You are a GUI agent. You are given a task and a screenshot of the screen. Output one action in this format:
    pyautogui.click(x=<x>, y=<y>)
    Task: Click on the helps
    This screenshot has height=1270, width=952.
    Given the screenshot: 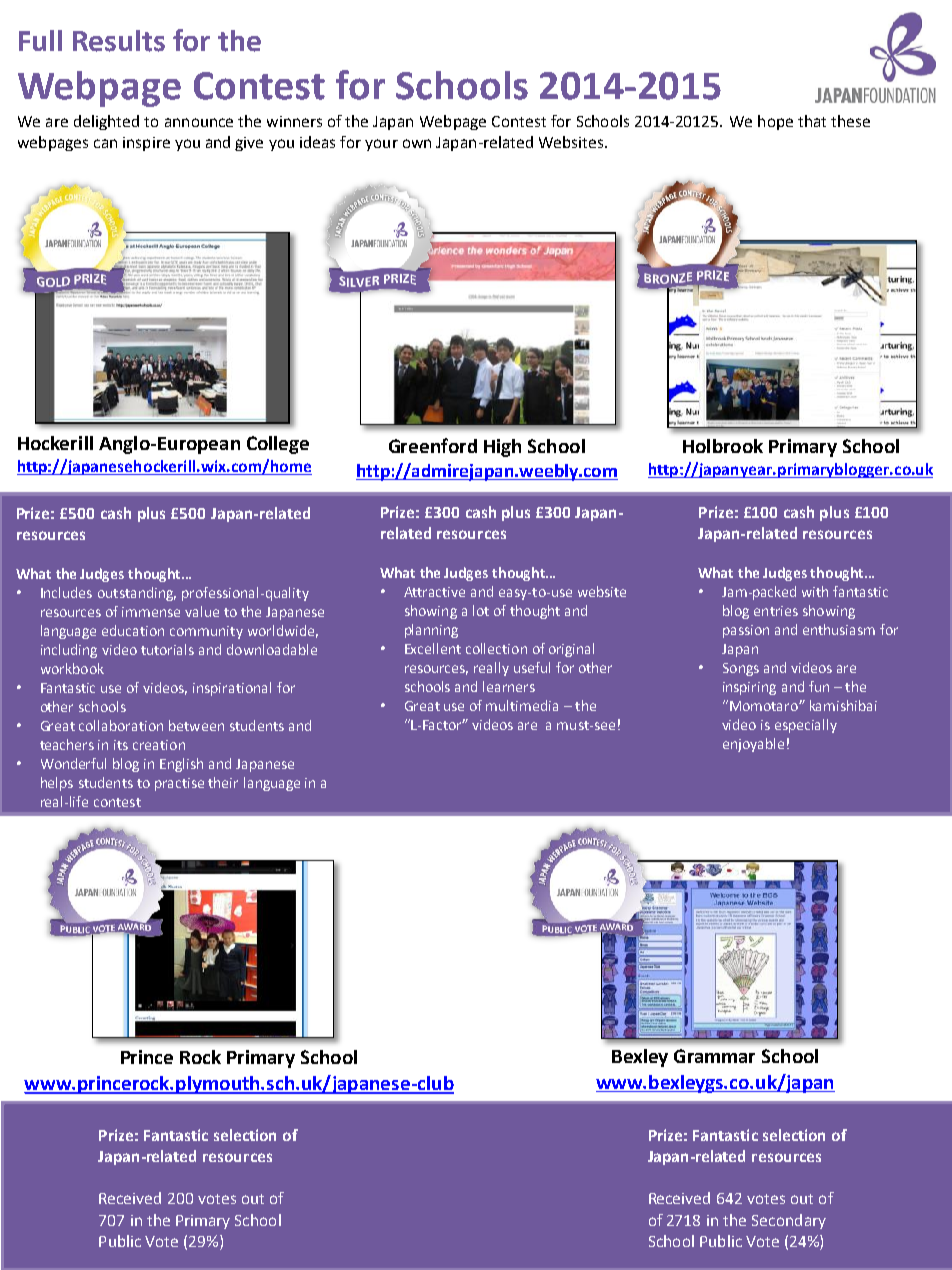 What is the action you would take?
    pyautogui.click(x=57, y=784)
